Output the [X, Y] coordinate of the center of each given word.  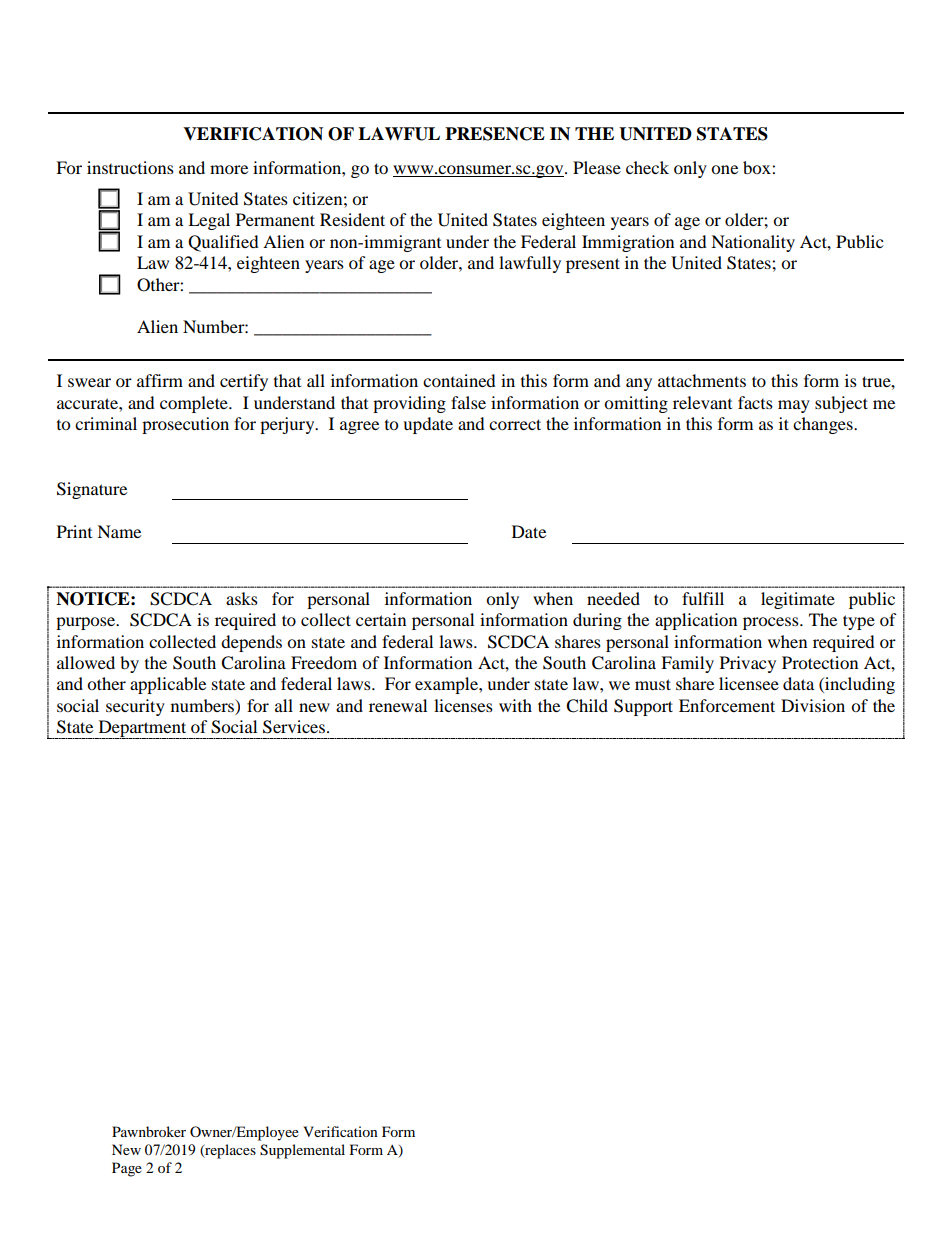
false [468, 402]
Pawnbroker [149, 1131]
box [758, 167]
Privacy [748, 664]
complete [195, 404]
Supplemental [302, 1151]
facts [755, 402]
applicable [168, 685]
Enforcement [727, 705]
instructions [130, 167]
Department [142, 729]
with [515, 705]
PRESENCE [495, 134]
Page [127, 1169]
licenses [463, 705]
